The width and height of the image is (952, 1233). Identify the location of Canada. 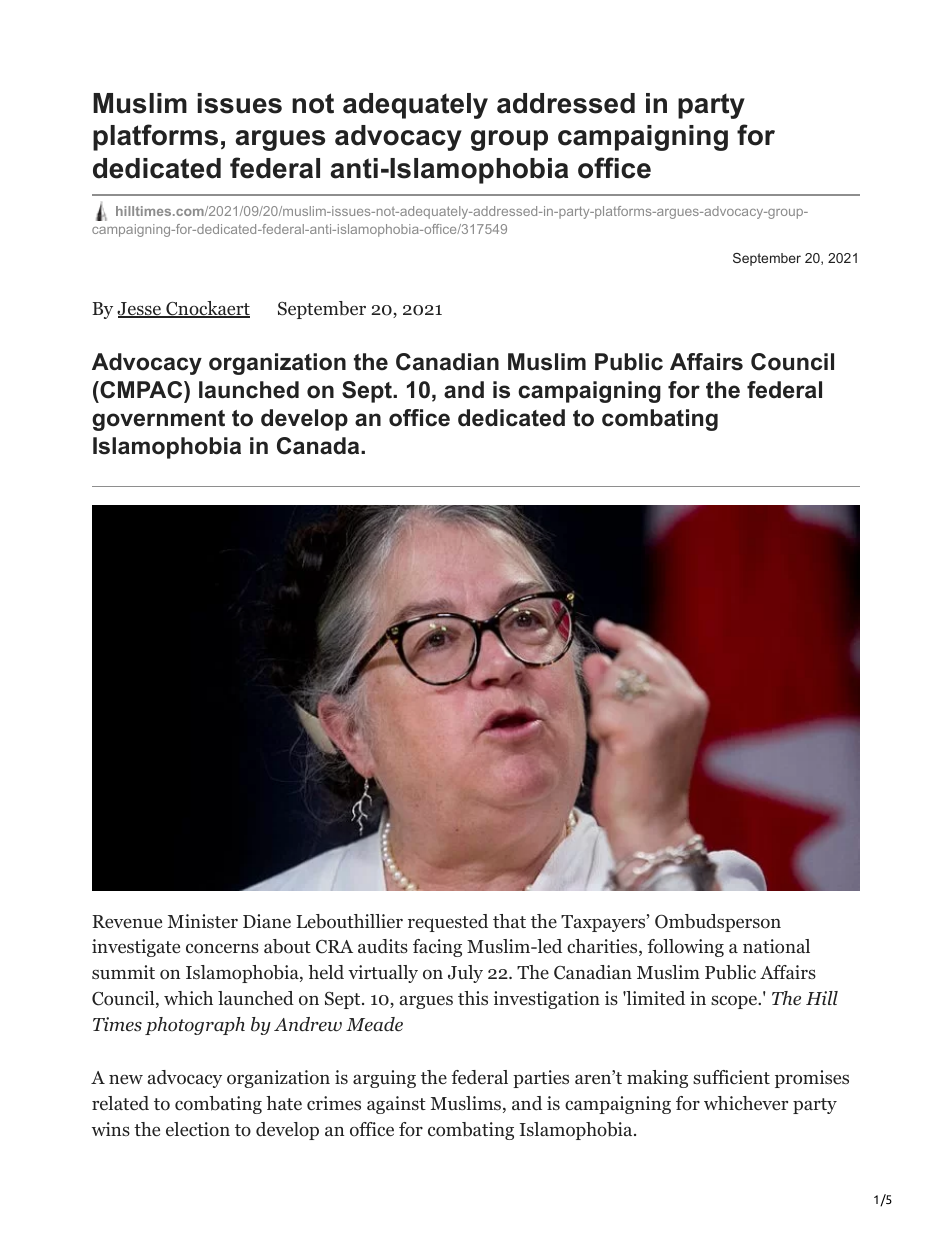
(319, 446).
